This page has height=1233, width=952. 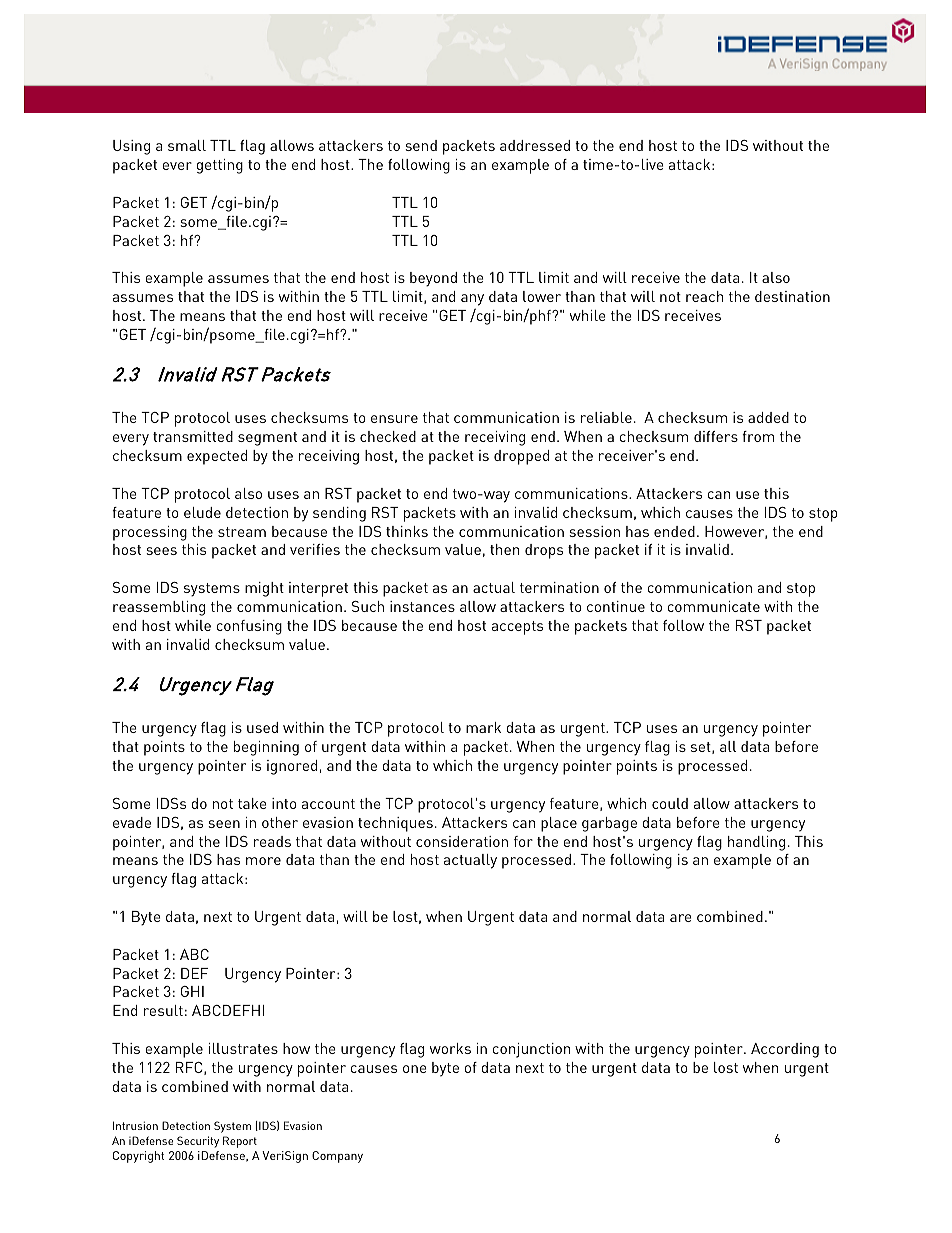 What do you see at coordinates (462, 841) in the page?
I see `consideration` at bounding box center [462, 841].
